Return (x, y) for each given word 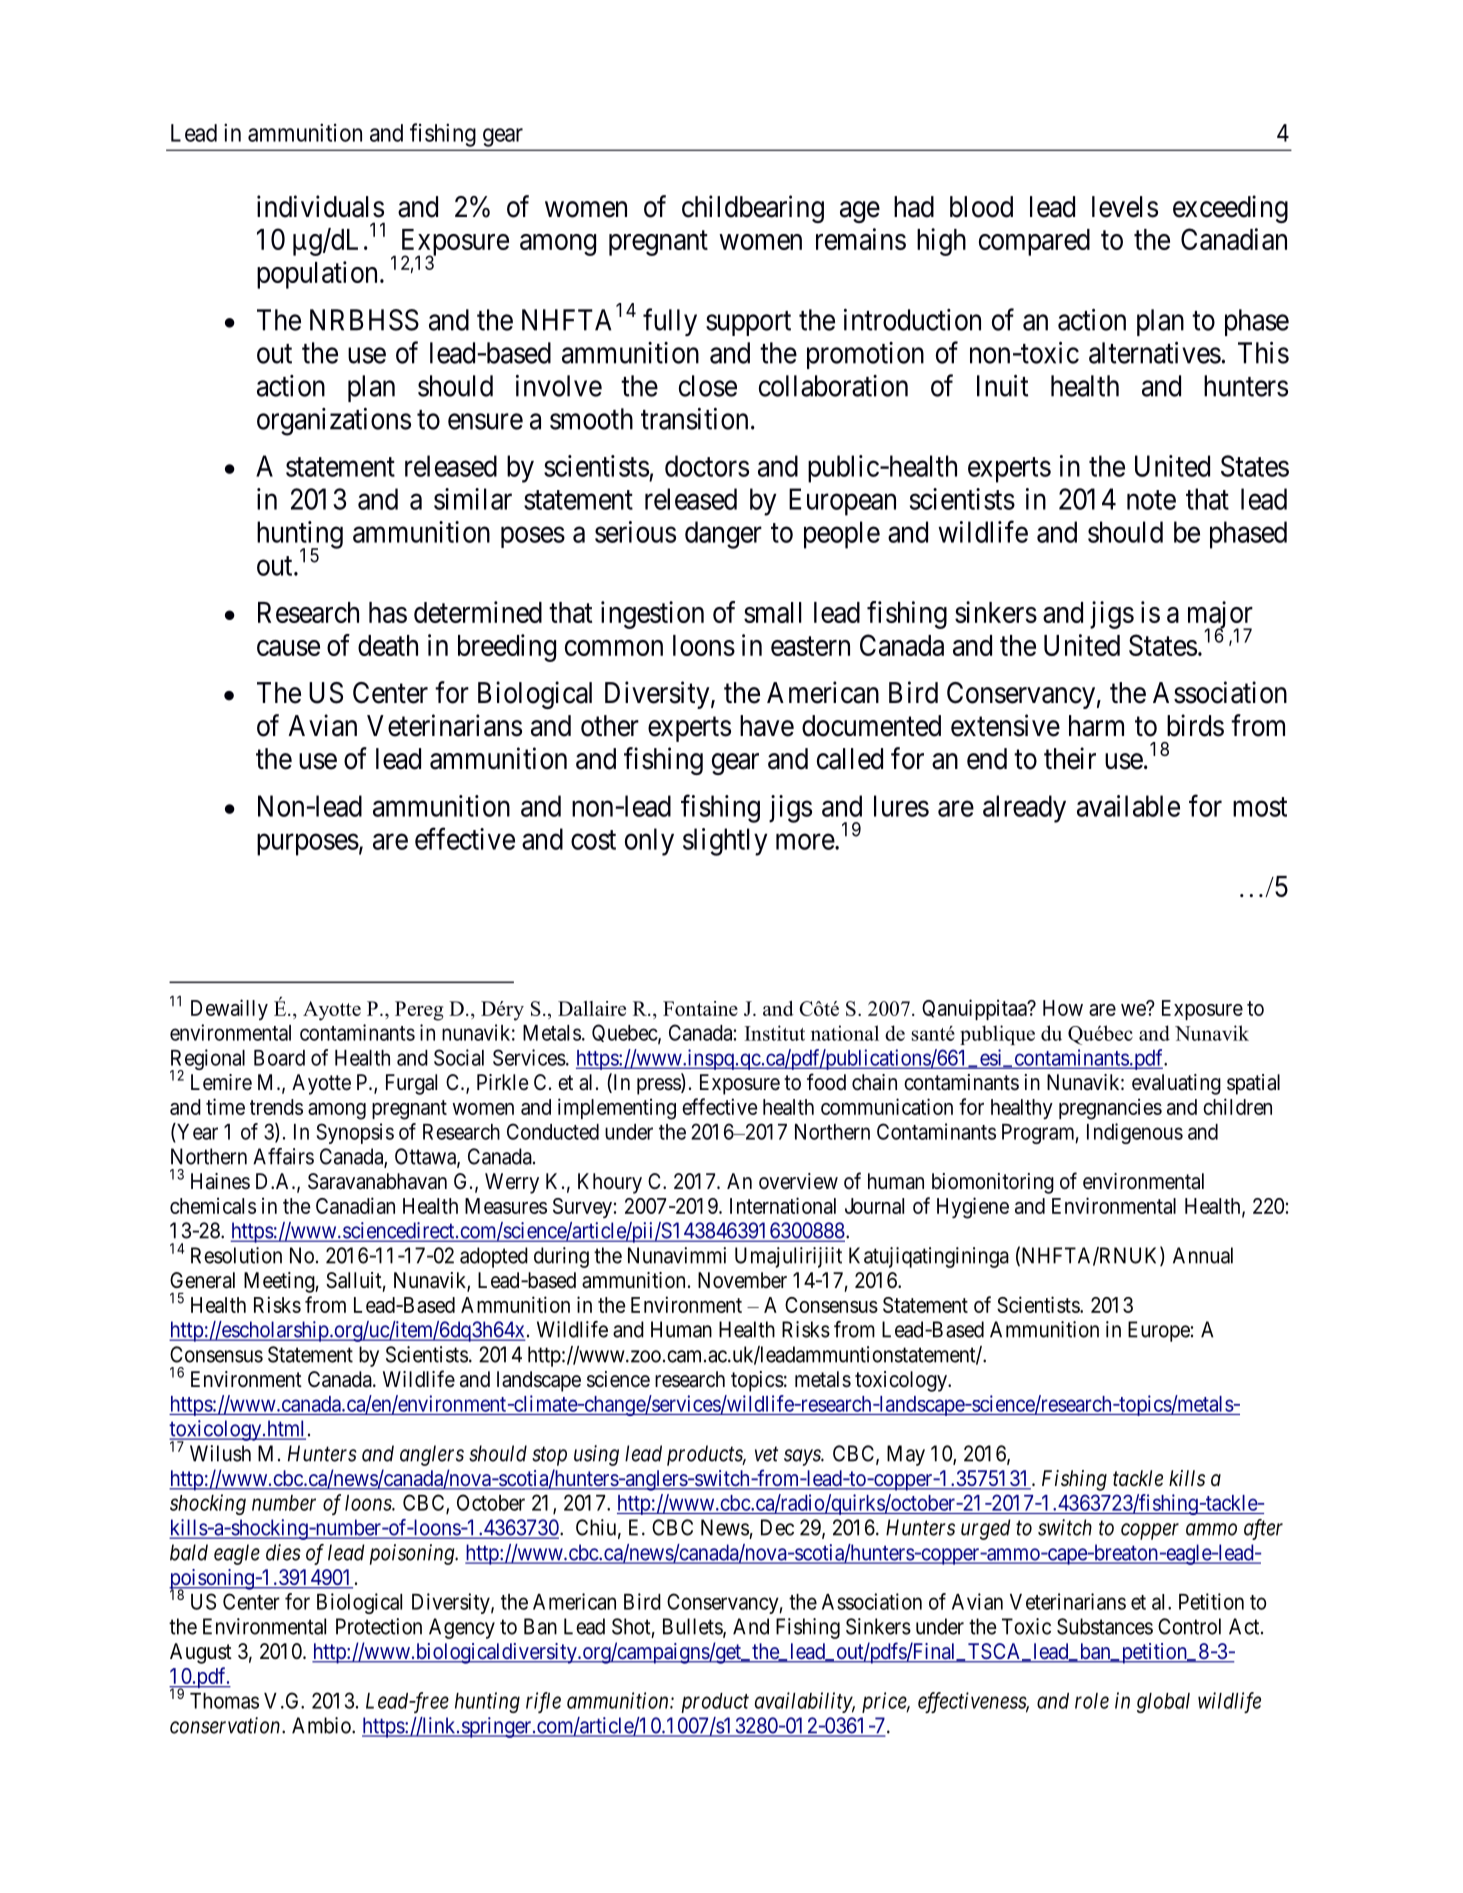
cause (288, 648)
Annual (1203, 1255)
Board (279, 1058)
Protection (379, 1626)
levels (1125, 207)
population (317, 275)
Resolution (236, 1255)
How (1063, 1008)
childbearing (753, 209)
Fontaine (700, 1008)
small (773, 612)
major (1220, 616)
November (742, 1280)
